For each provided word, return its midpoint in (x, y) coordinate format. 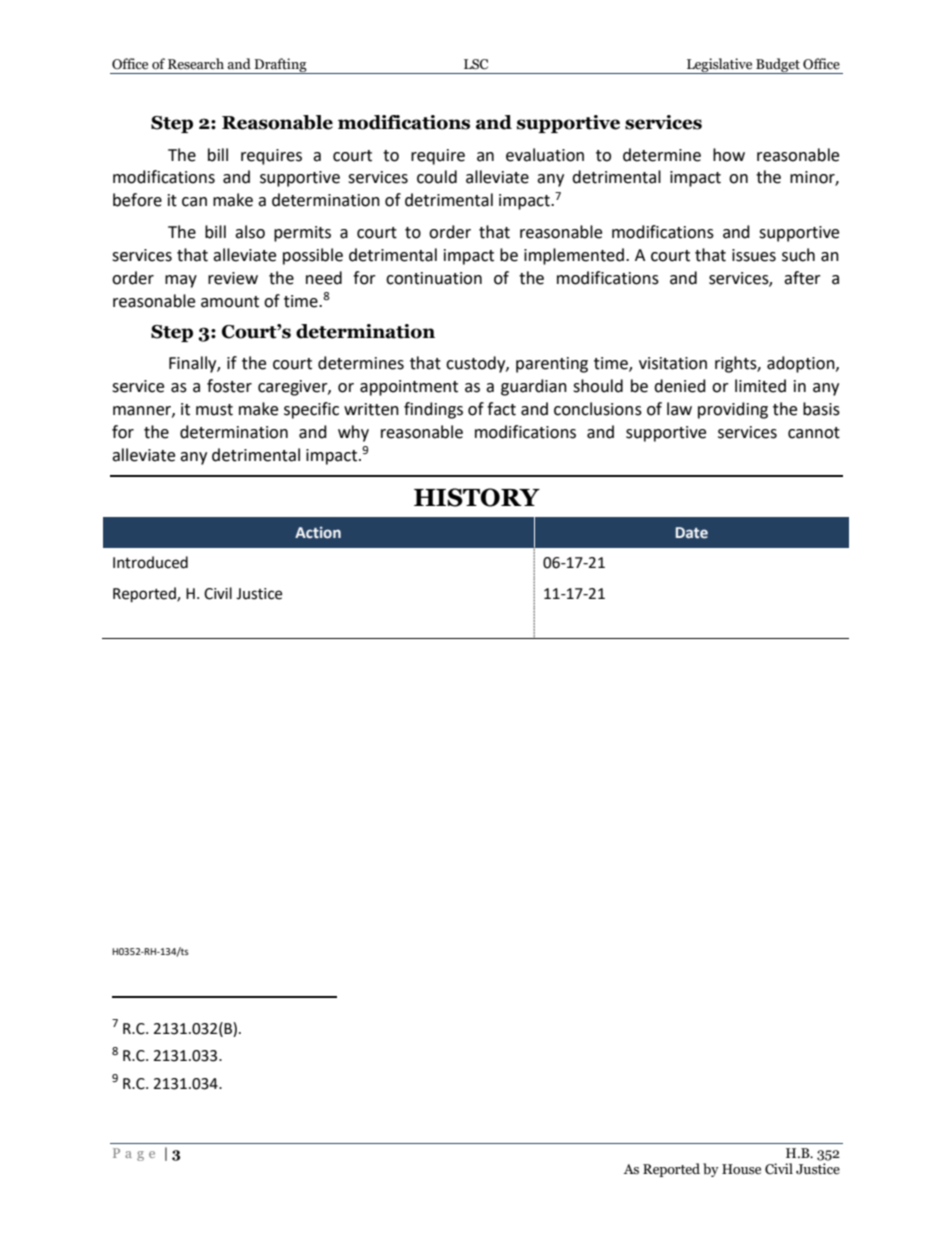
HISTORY (477, 497)
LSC (476, 64)
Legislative (720, 66)
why (353, 433)
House (741, 1169)
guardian (534, 387)
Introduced (150, 562)
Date (692, 533)
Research (196, 64)
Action (318, 533)
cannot (814, 433)
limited (760, 386)
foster (229, 386)
